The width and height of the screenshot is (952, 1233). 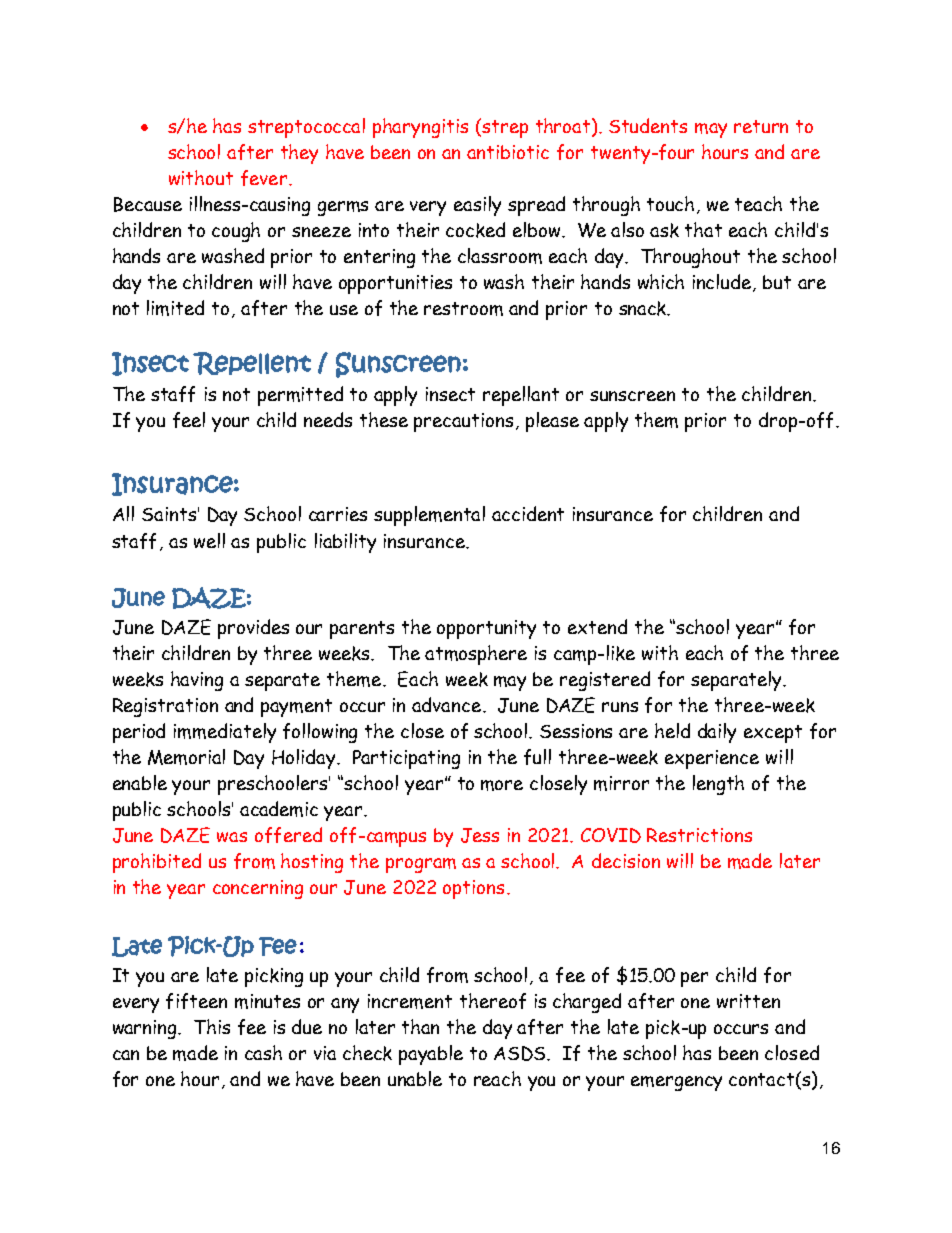 What do you see at coordinates (212, 1026) in the screenshot?
I see `This` at bounding box center [212, 1026].
